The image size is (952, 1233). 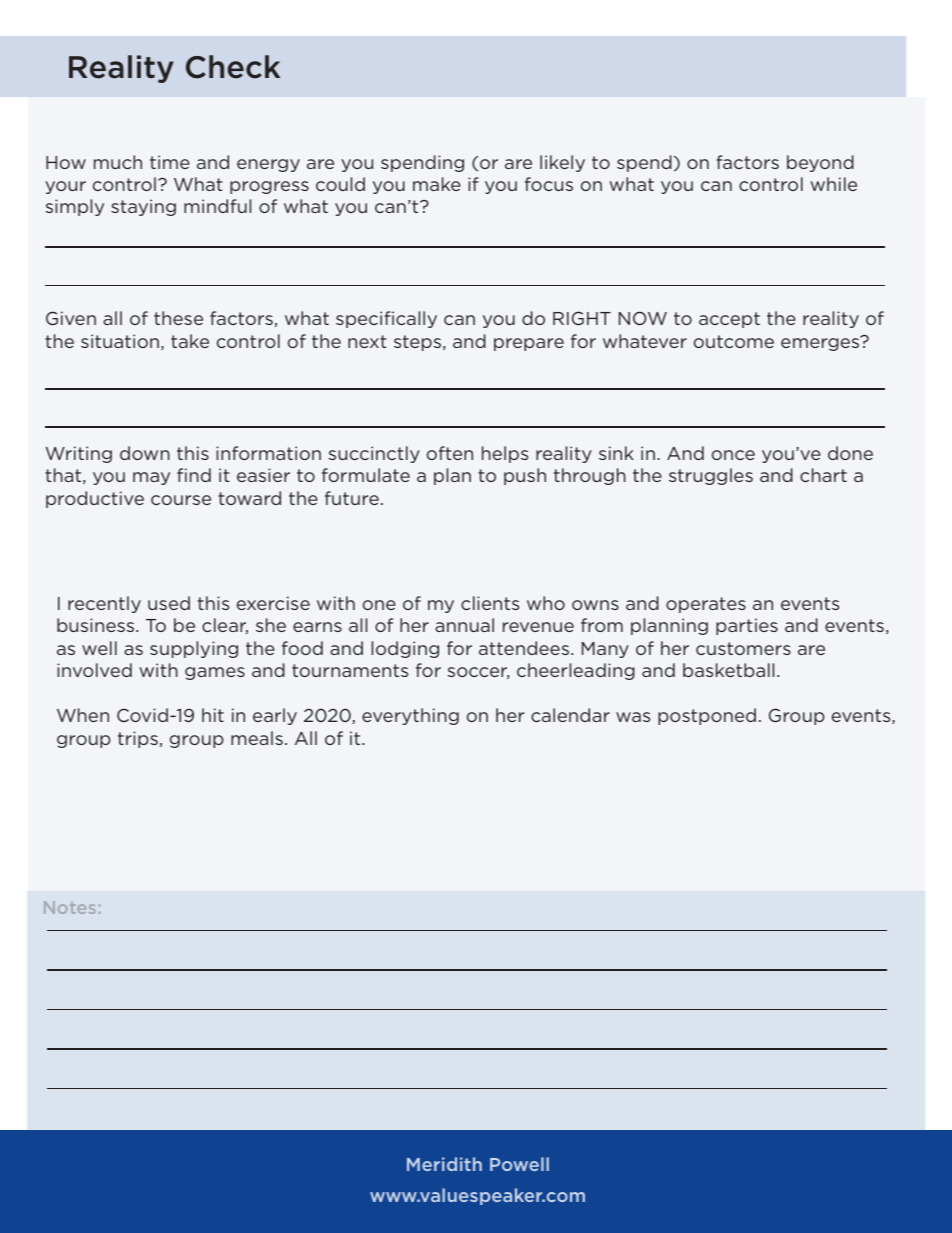 I want to click on likely, so click(x=562, y=163).
